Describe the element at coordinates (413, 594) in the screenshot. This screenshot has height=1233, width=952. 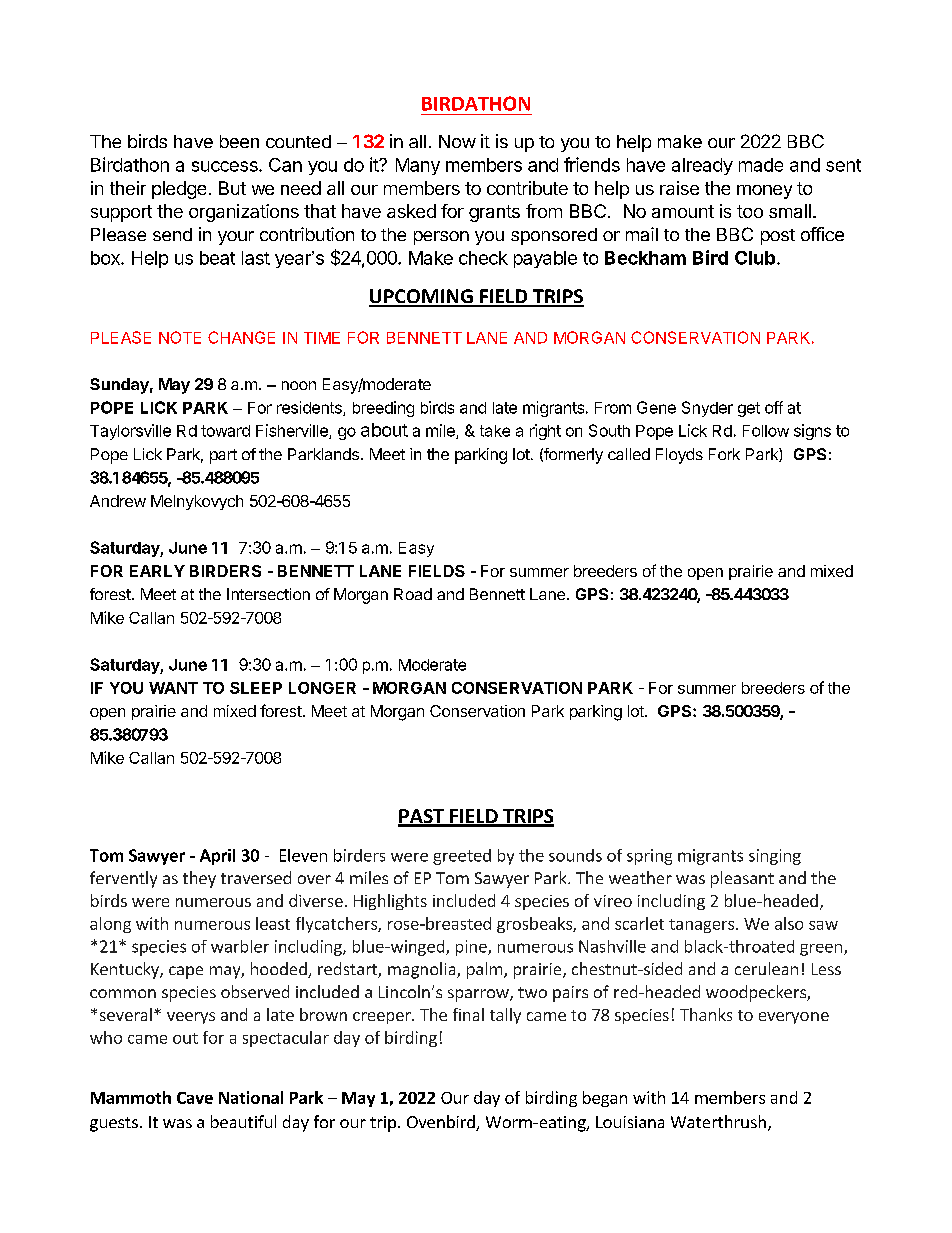
I see `Road` at that location.
